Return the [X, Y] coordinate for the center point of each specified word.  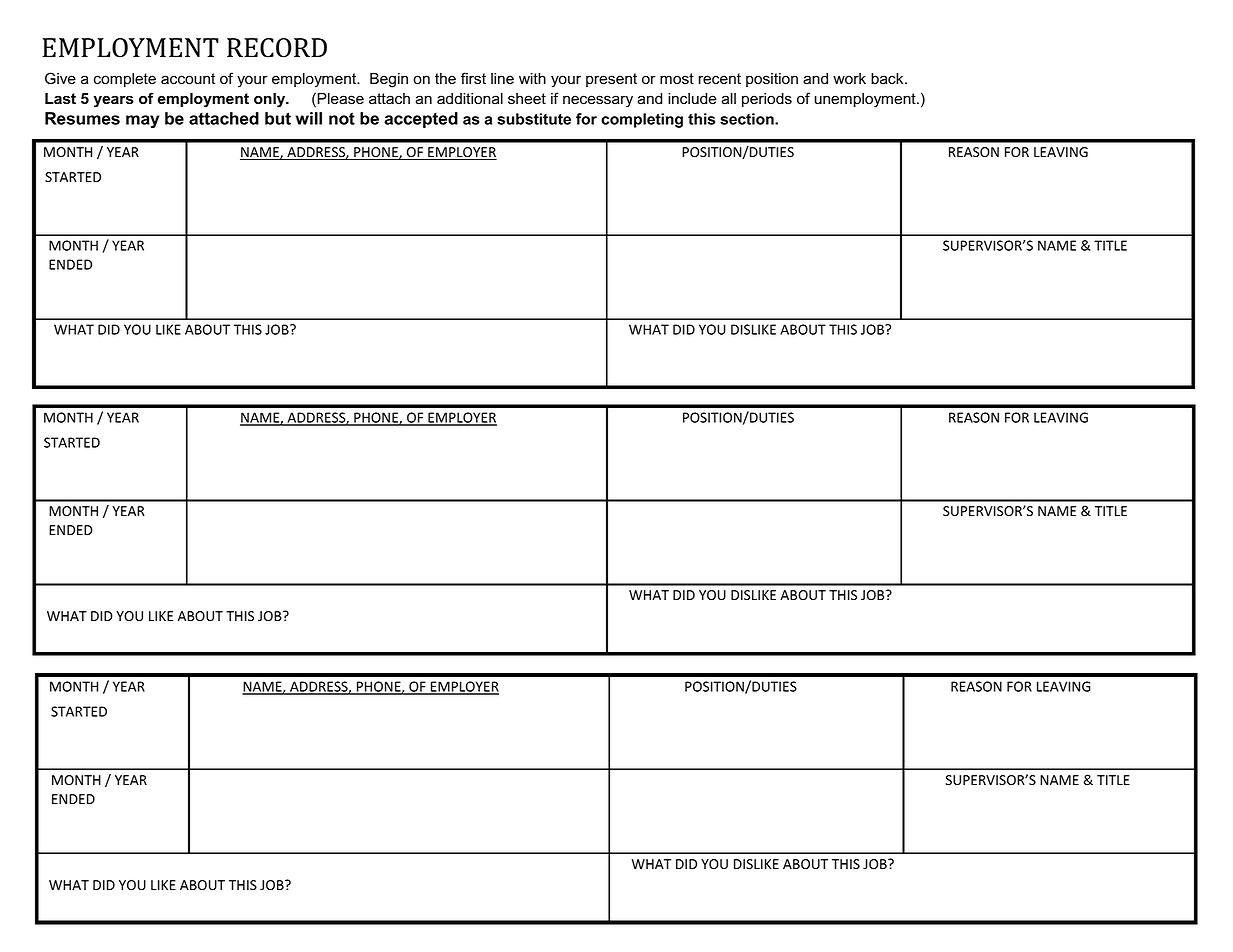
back [888, 79]
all [729, 99]
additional [470, 99]
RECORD [277, 48]
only [271, 100]
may [142, 121]
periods [767, 100]
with [532, 78]
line [502, 79]
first [473, 78]
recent [720, 79]
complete [125, 80]
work [849, 79]
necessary [598, 101]
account [188, 79]
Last [60, 99]
